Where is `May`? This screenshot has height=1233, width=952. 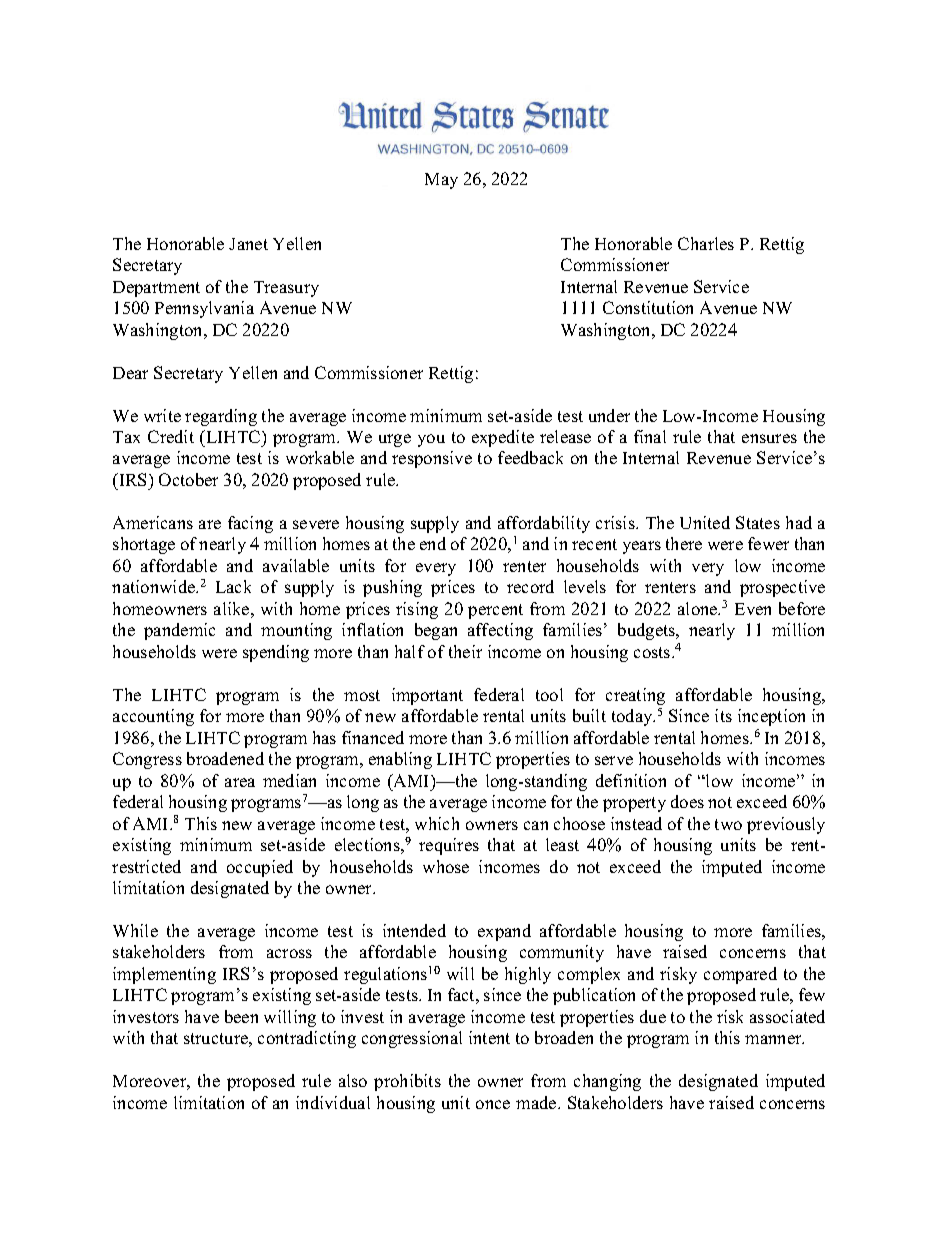 May is located at coordinates (441, 181).
